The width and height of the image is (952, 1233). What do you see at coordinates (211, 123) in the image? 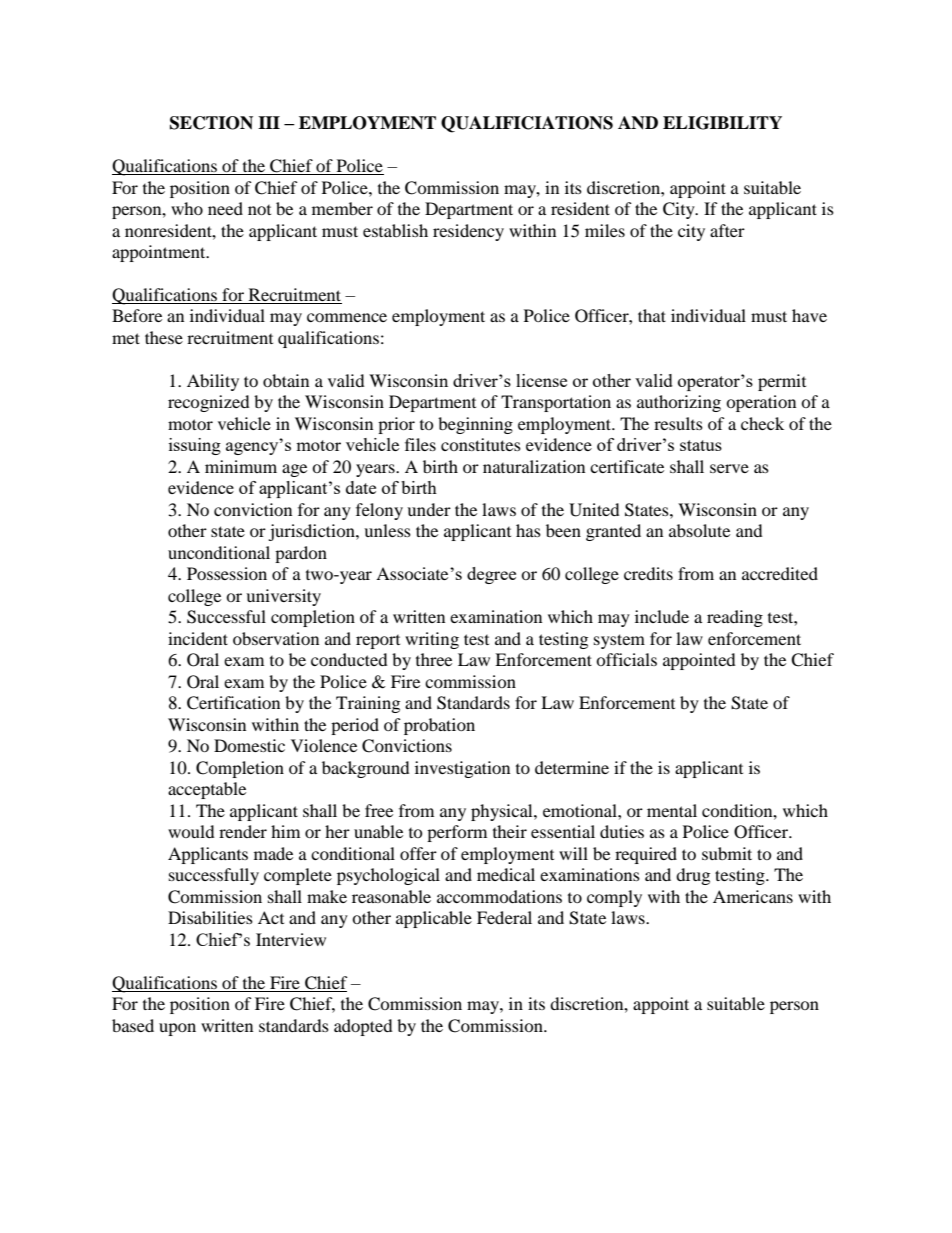
I see `SECTION` at bounding box center [211, 123].
